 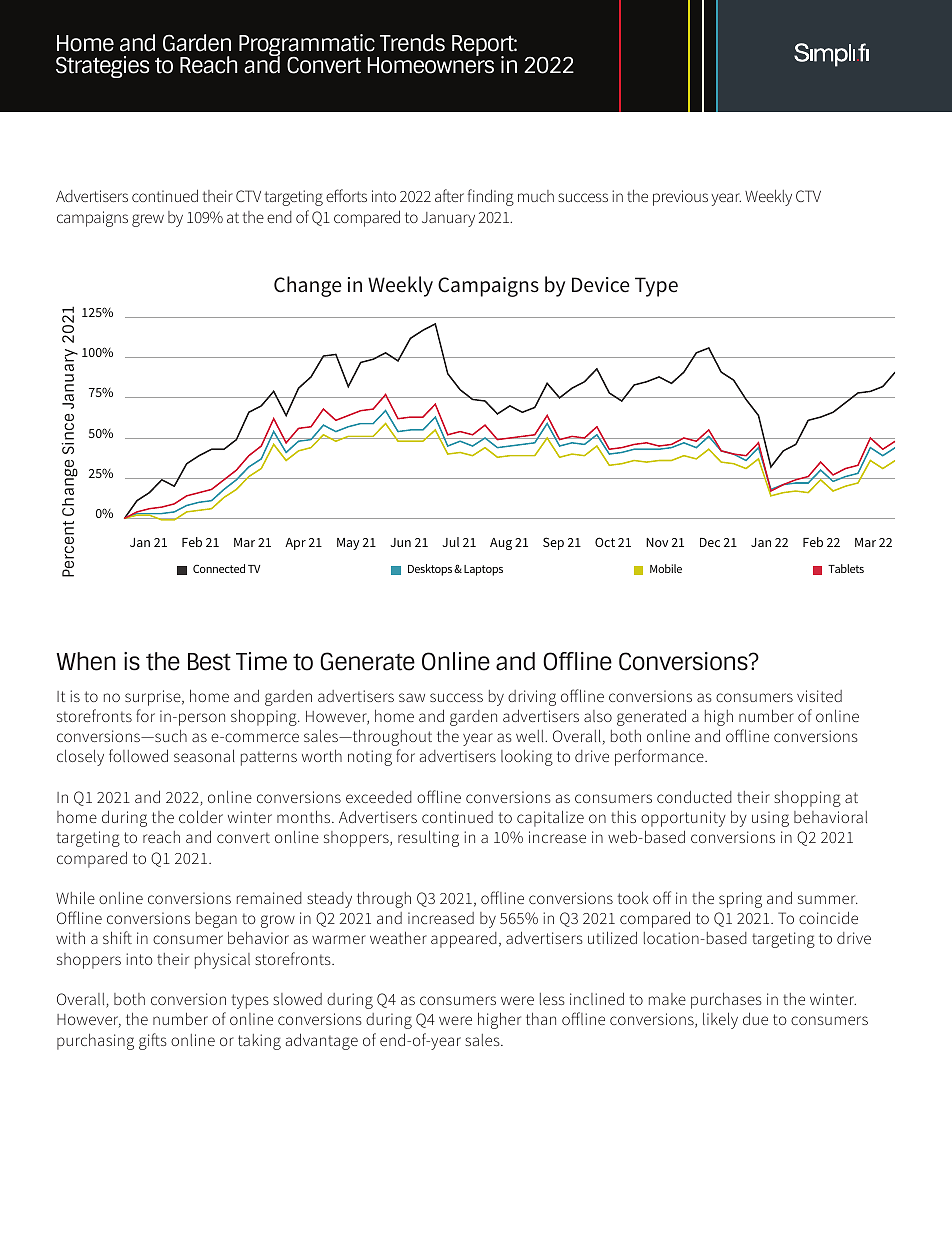 What do you see at coordinates (102, 67) in the page?
I see `Strategies` at bounding box center [102, 67].
